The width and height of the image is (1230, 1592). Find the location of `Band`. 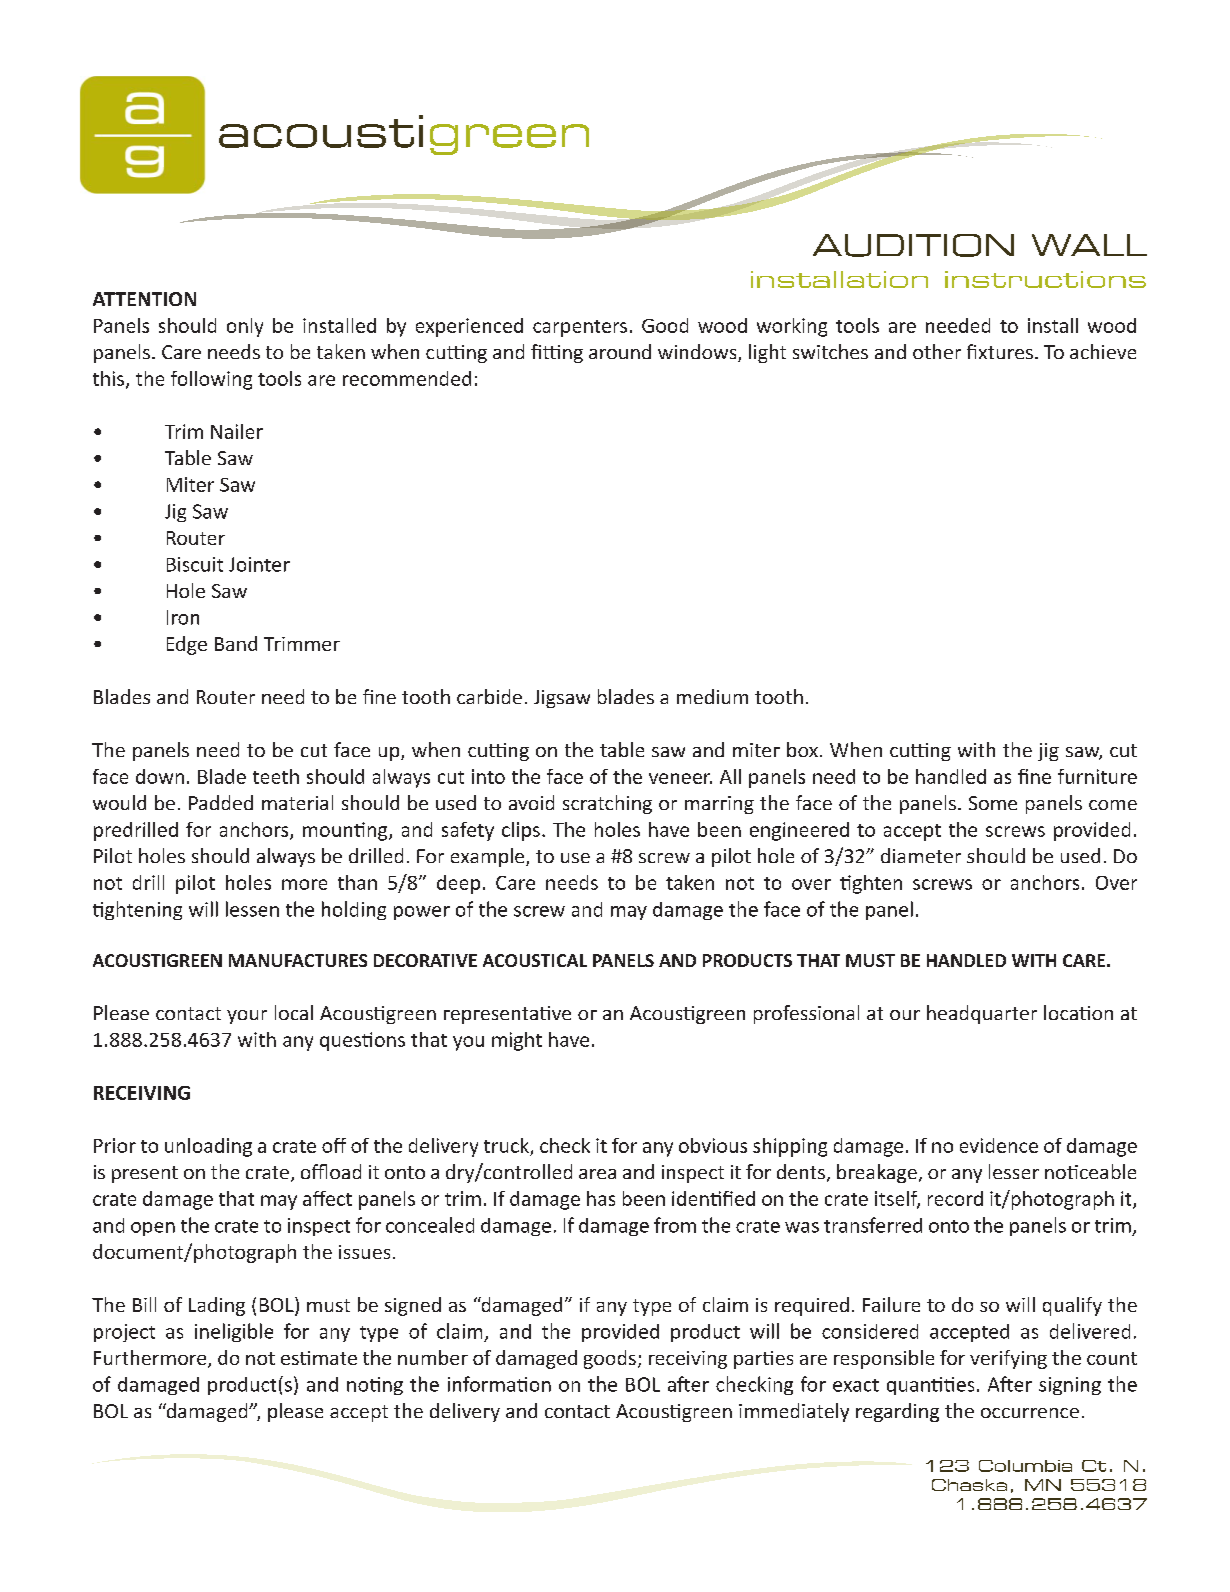

Band is located at coordinates (236, 643).
